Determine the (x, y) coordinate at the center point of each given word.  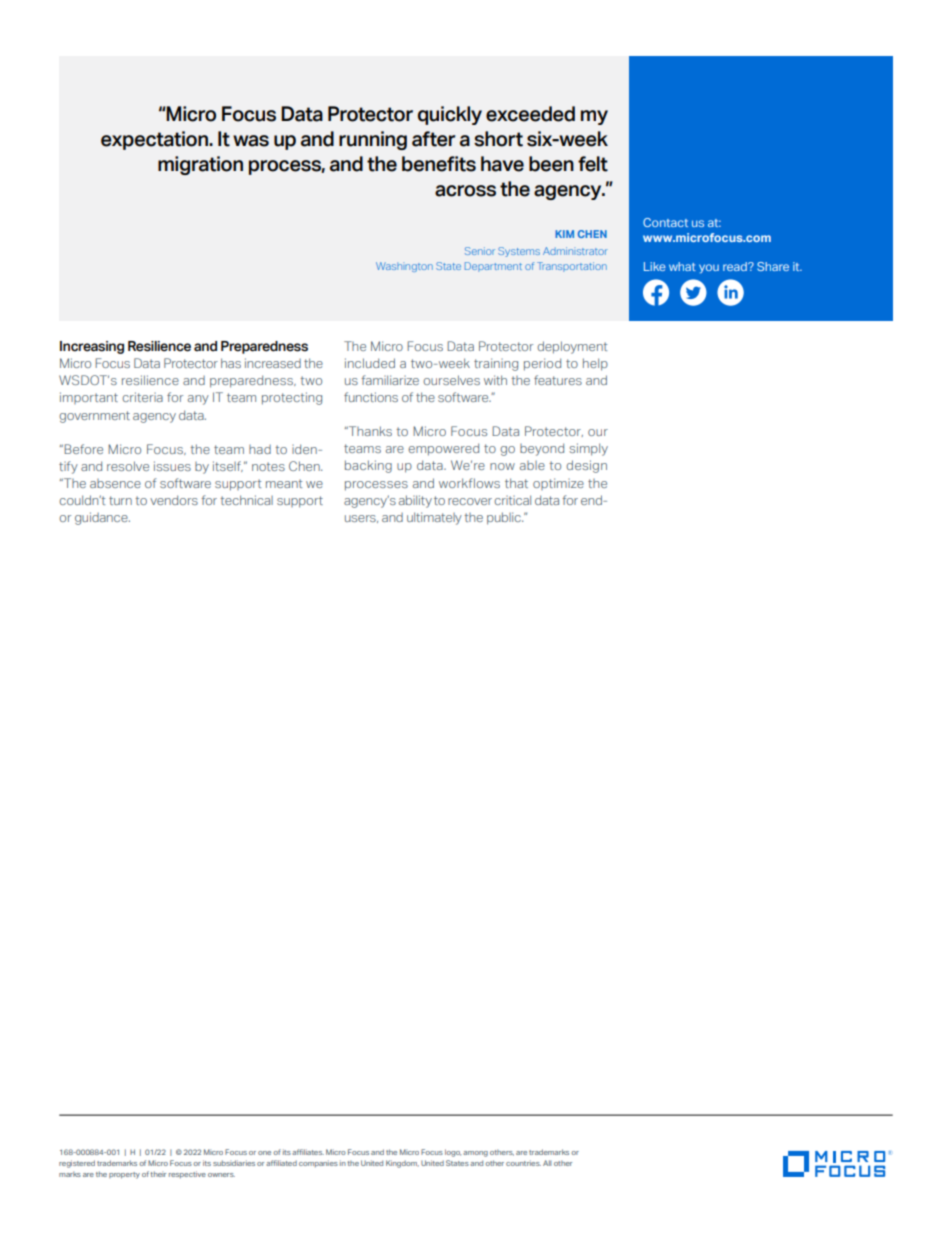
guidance (102, 518)
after (433, 139)
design (586, 466)
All (547, 1163)
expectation (155, 140)
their (158, 1174)
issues (172, 466)
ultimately (434, 518)
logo (453, 1153)
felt (593, 164)
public (505, 518)
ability (415, 501)
